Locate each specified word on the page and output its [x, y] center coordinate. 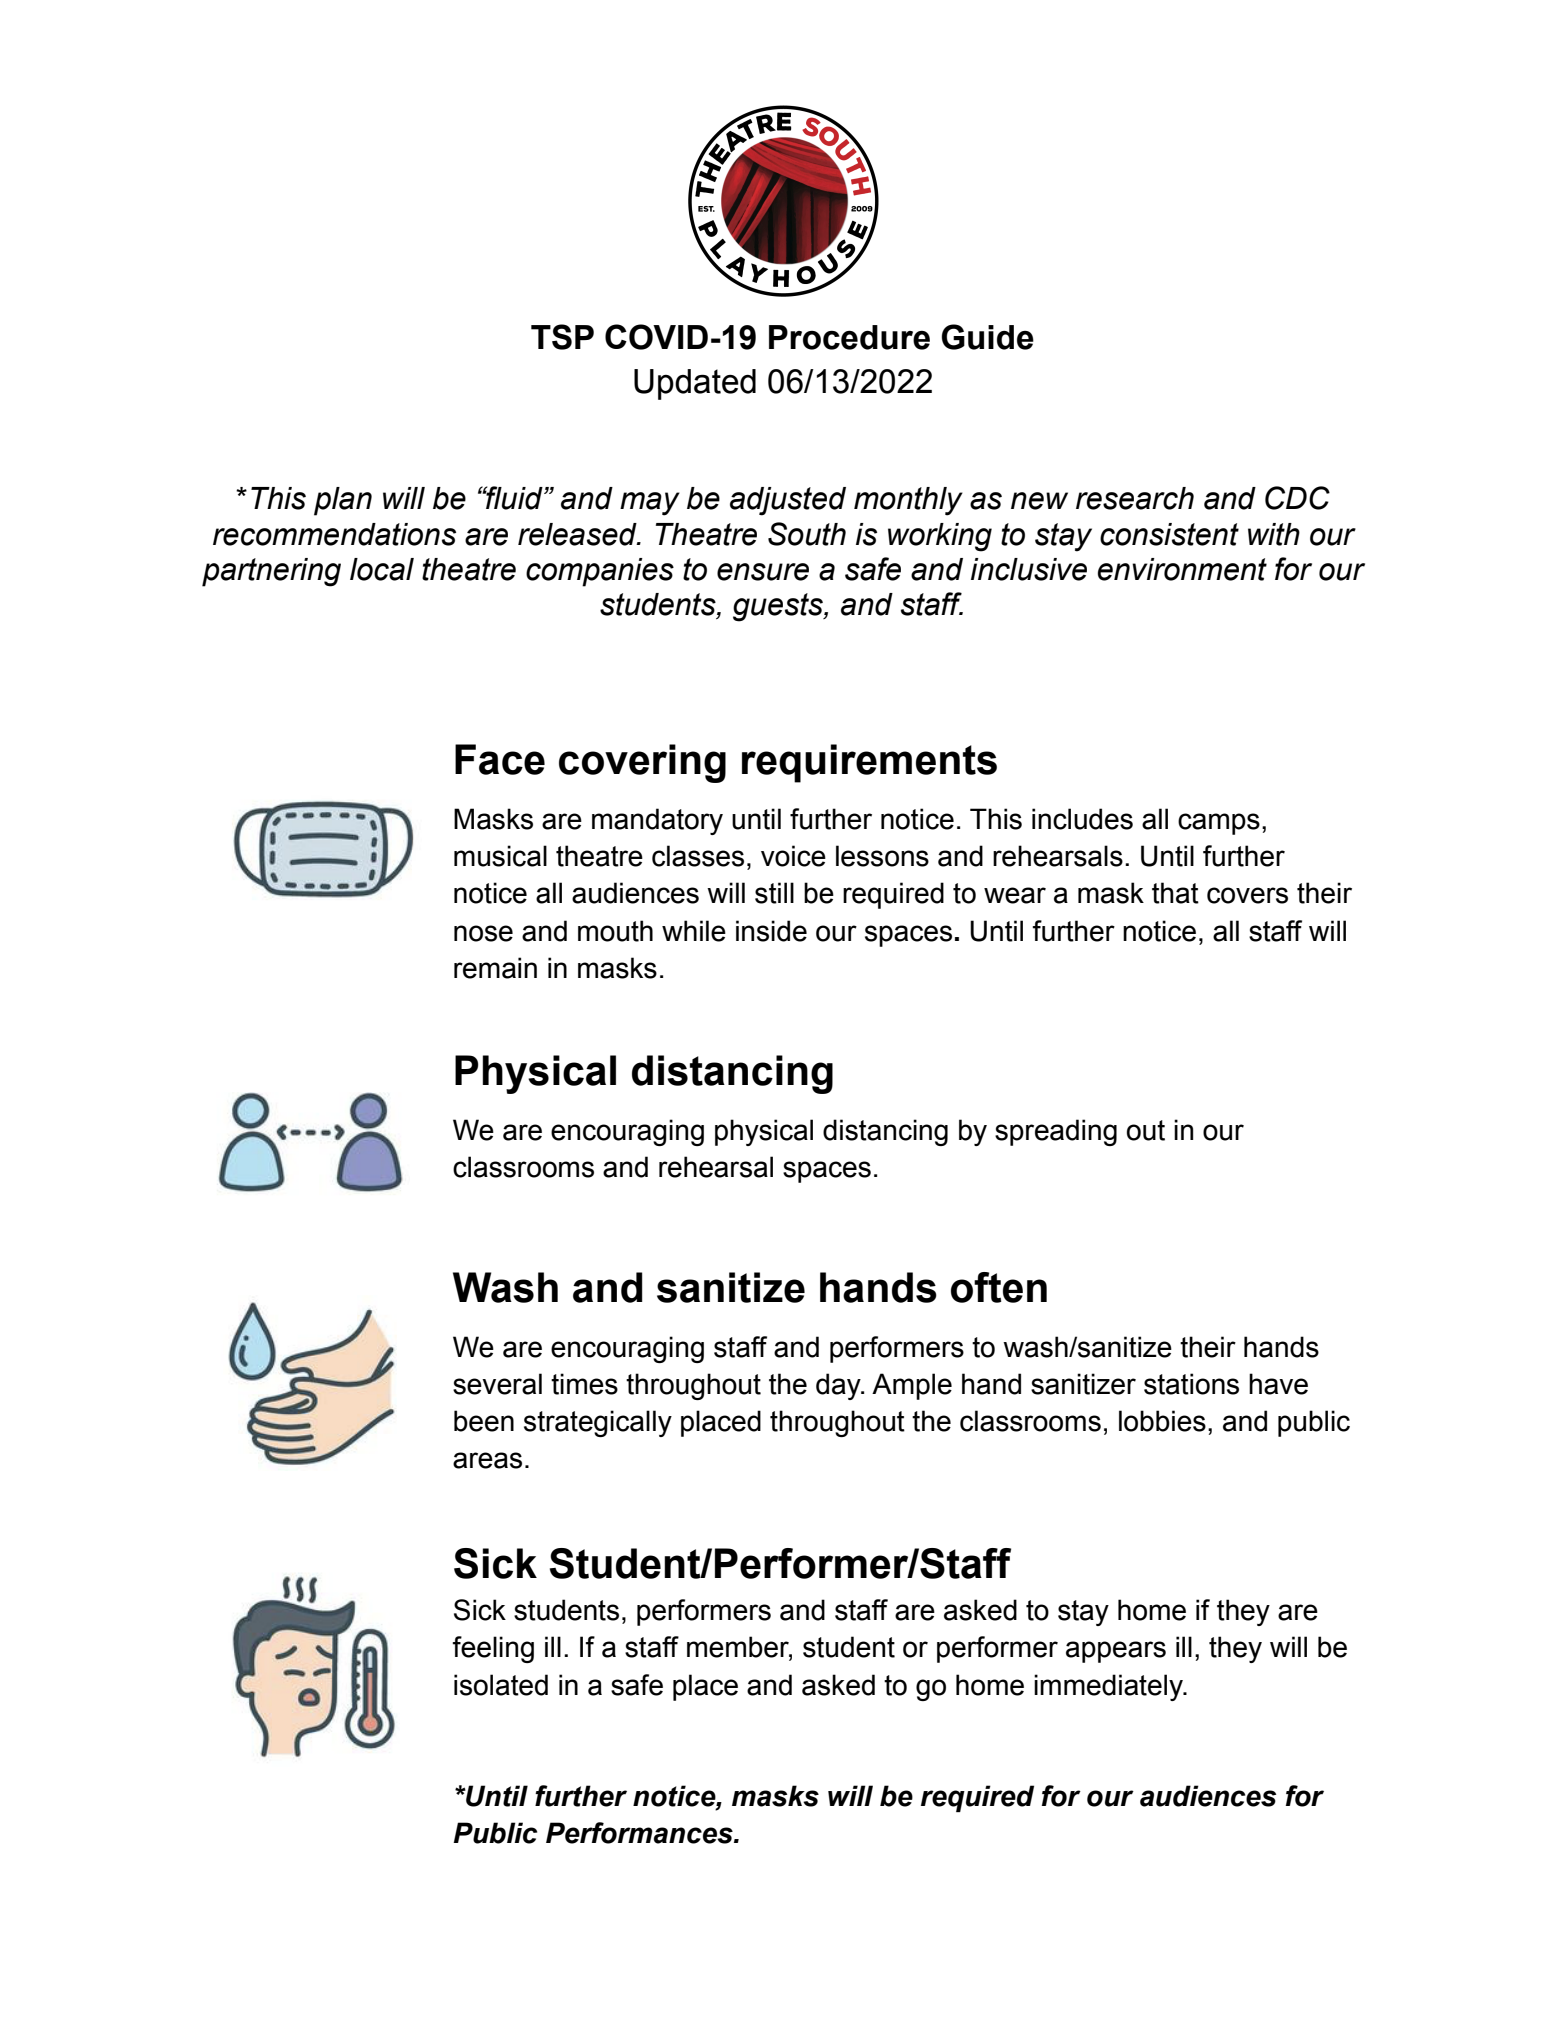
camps [1219, 824]
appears [1116, 1652]
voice [793, 856]
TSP [562, 337]
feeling [493, 1649]
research [1135, 498]
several [497, 1384]
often [999, 1287]
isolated [501, 1685]
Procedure [849, 337]
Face [500, 759]
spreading [1056, 1132]
